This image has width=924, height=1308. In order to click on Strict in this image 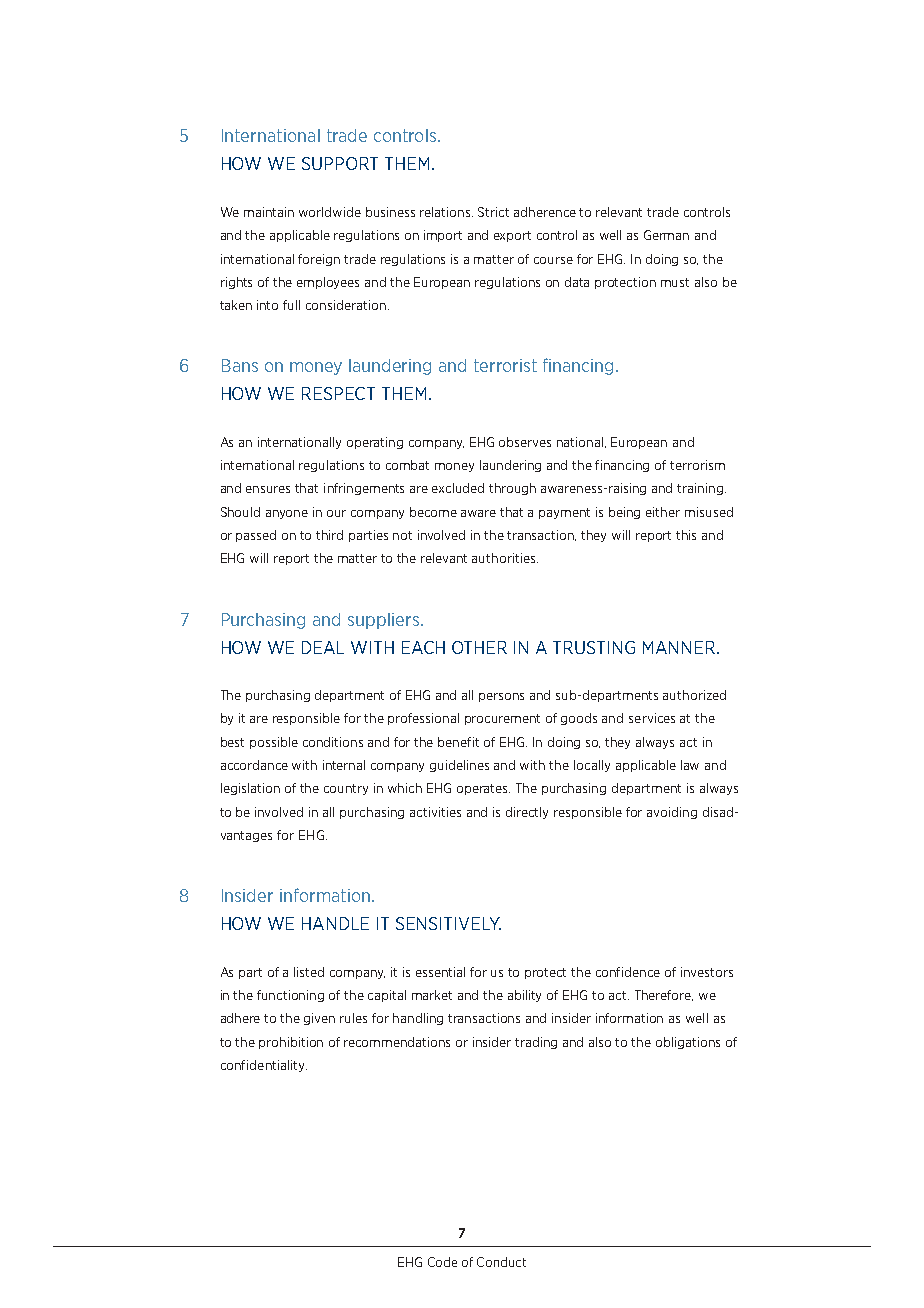, I will do `click(493, 212)`.
